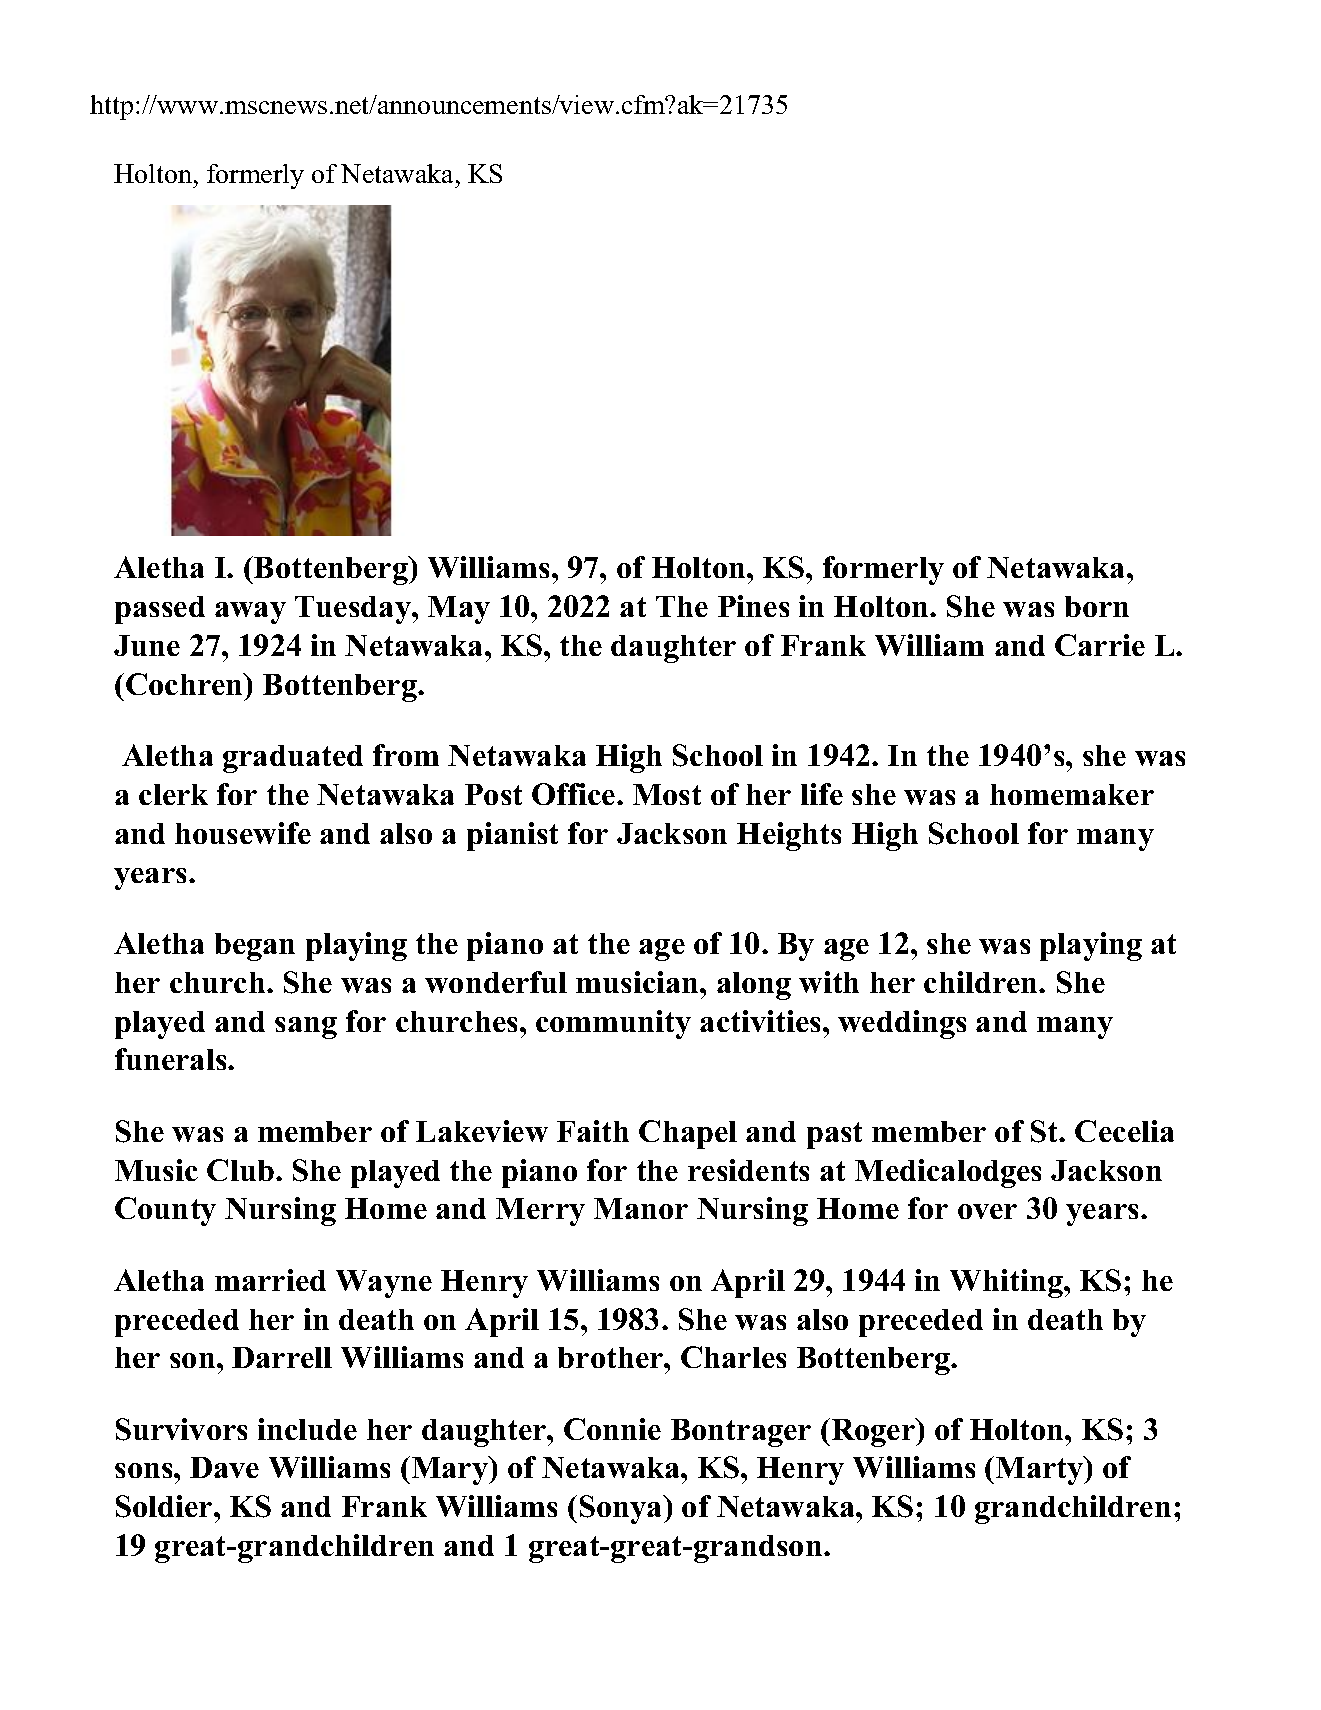 This document has height=1710, width=1321. Describe the element at coordinates (306, 1028) in the document. I see `sang` at that location.
